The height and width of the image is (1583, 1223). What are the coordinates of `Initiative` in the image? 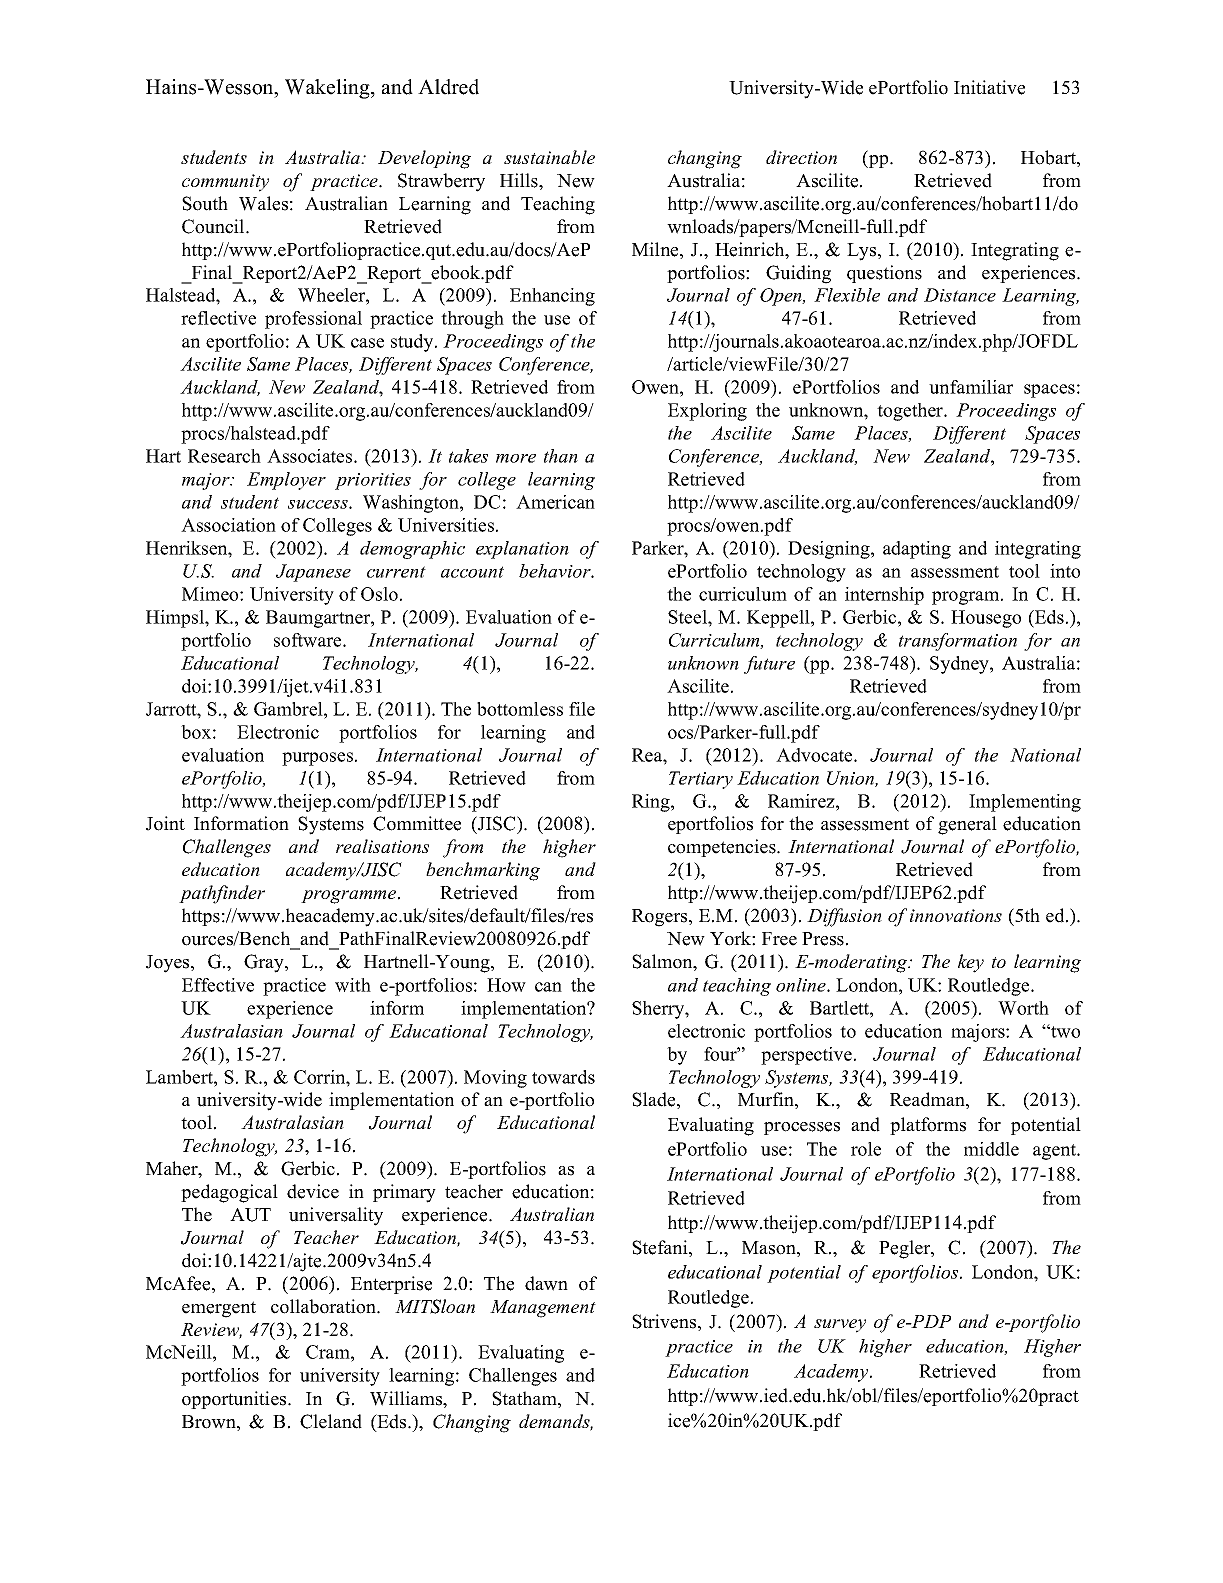 It's located at (989, 87).
